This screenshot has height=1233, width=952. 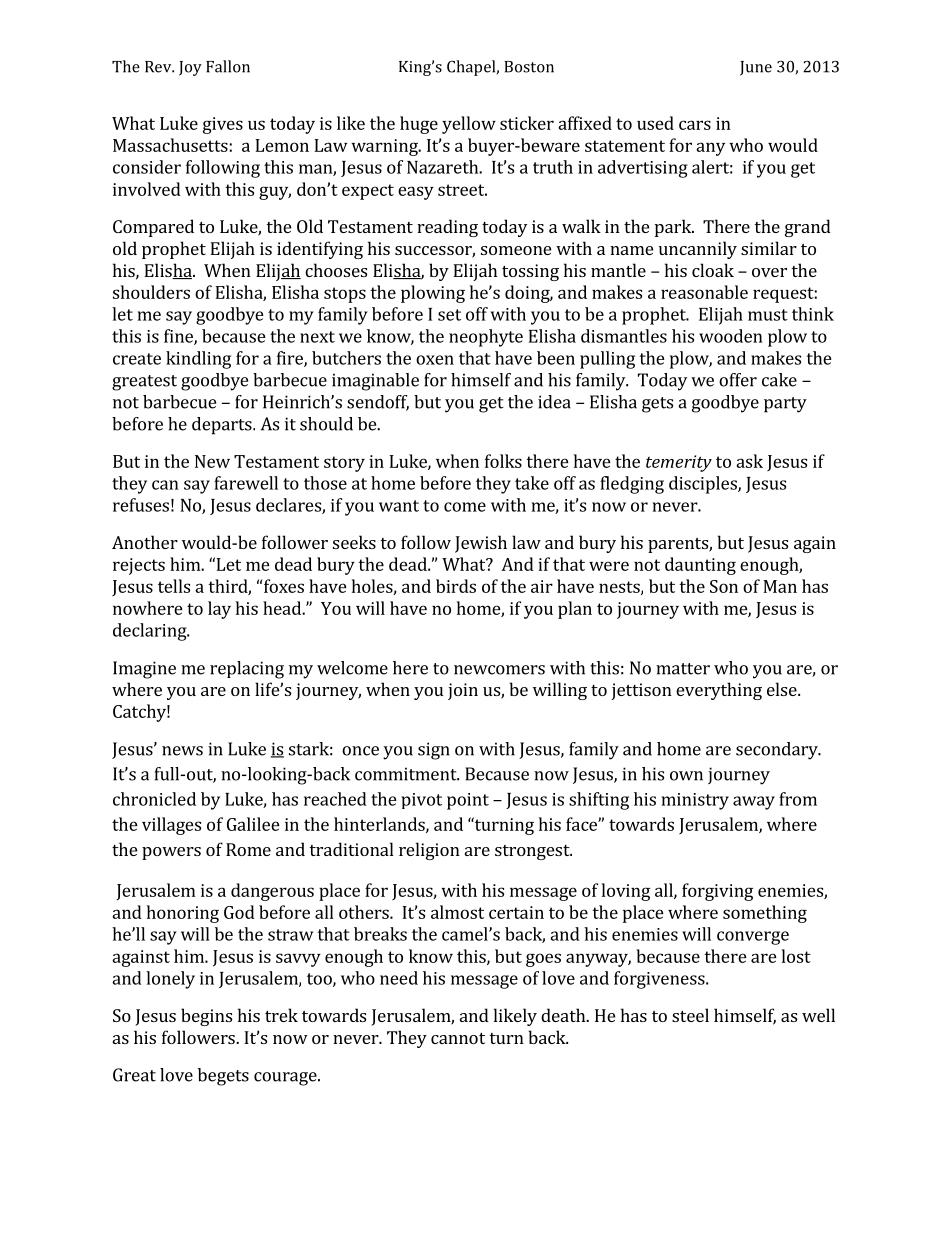 What do you see at coordinates (756, 68) in the screenshot?
I see `June` at bounding box center [756, 68].
